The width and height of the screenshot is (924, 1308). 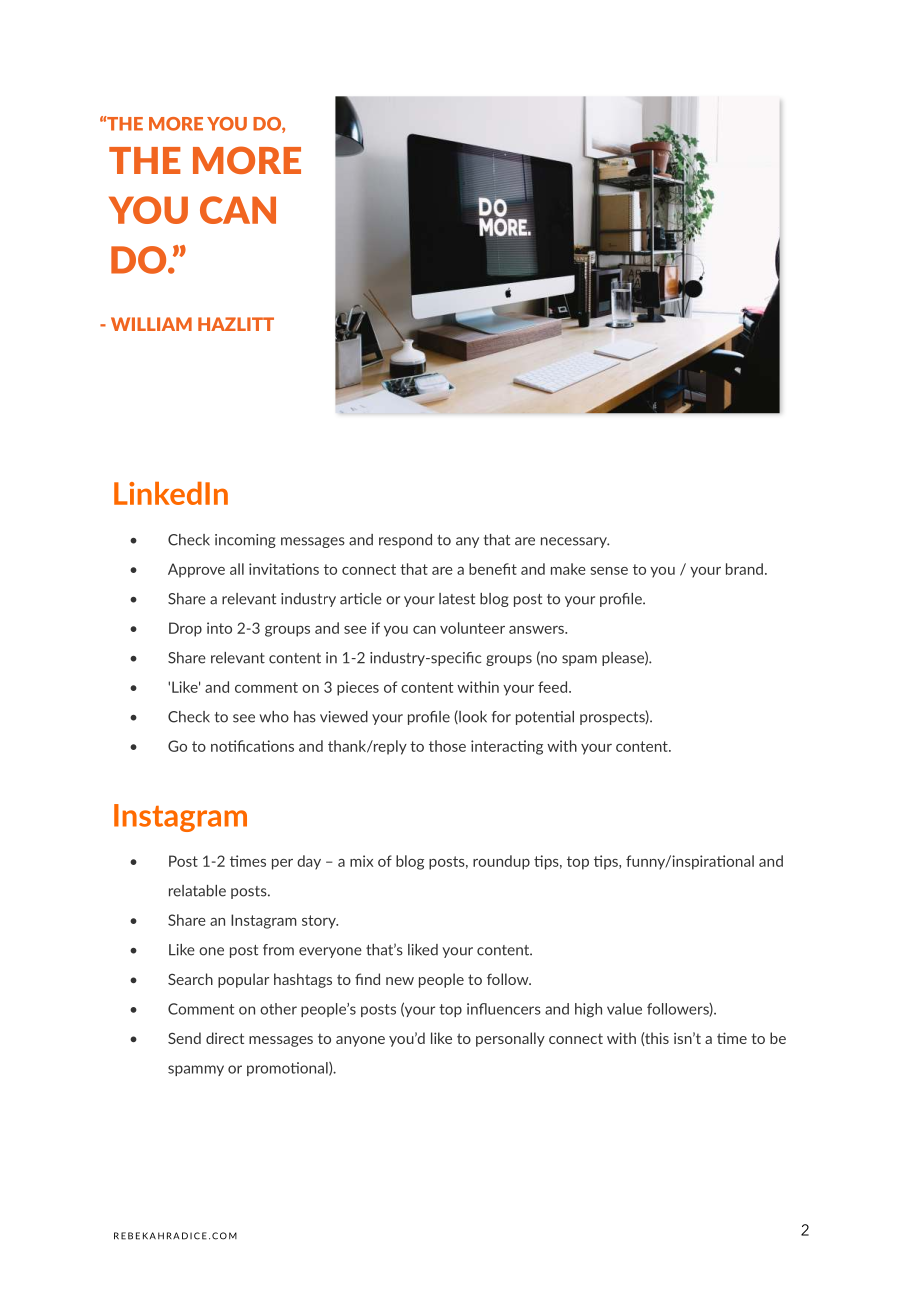 What do you see at coordinates (236, 324) in the screenshot?
I see `HAZLITT` at bounding box center [236, 324].
